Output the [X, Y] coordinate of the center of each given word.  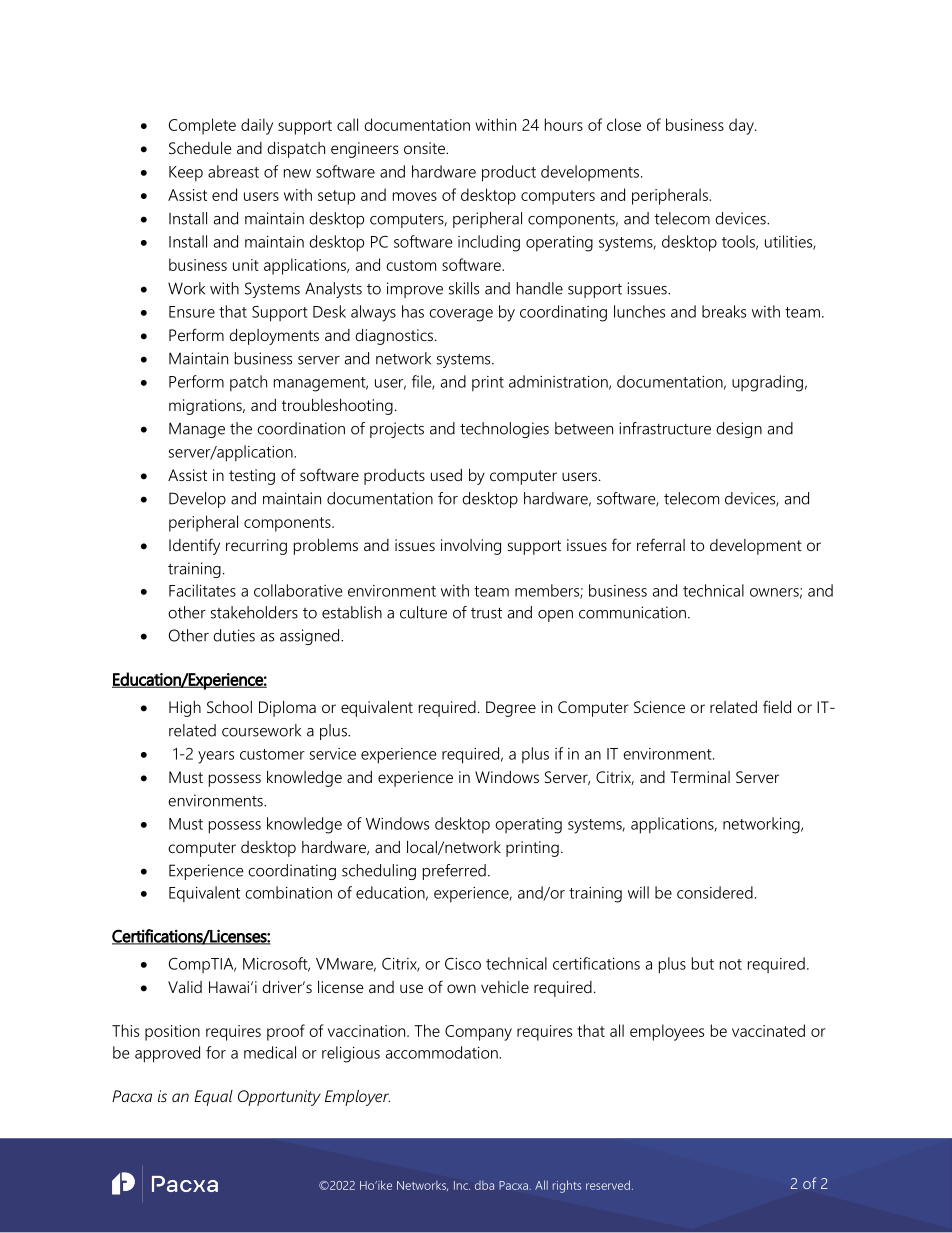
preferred [454, 872]
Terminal [700, 777]
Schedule [200, 148]
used [446, 475]
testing [252, 477]
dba [484, 1185]
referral [661, 544]
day [742, 126]
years [216, 757]
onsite [425, 148]
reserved [608, 1185]
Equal [213, 1098]
